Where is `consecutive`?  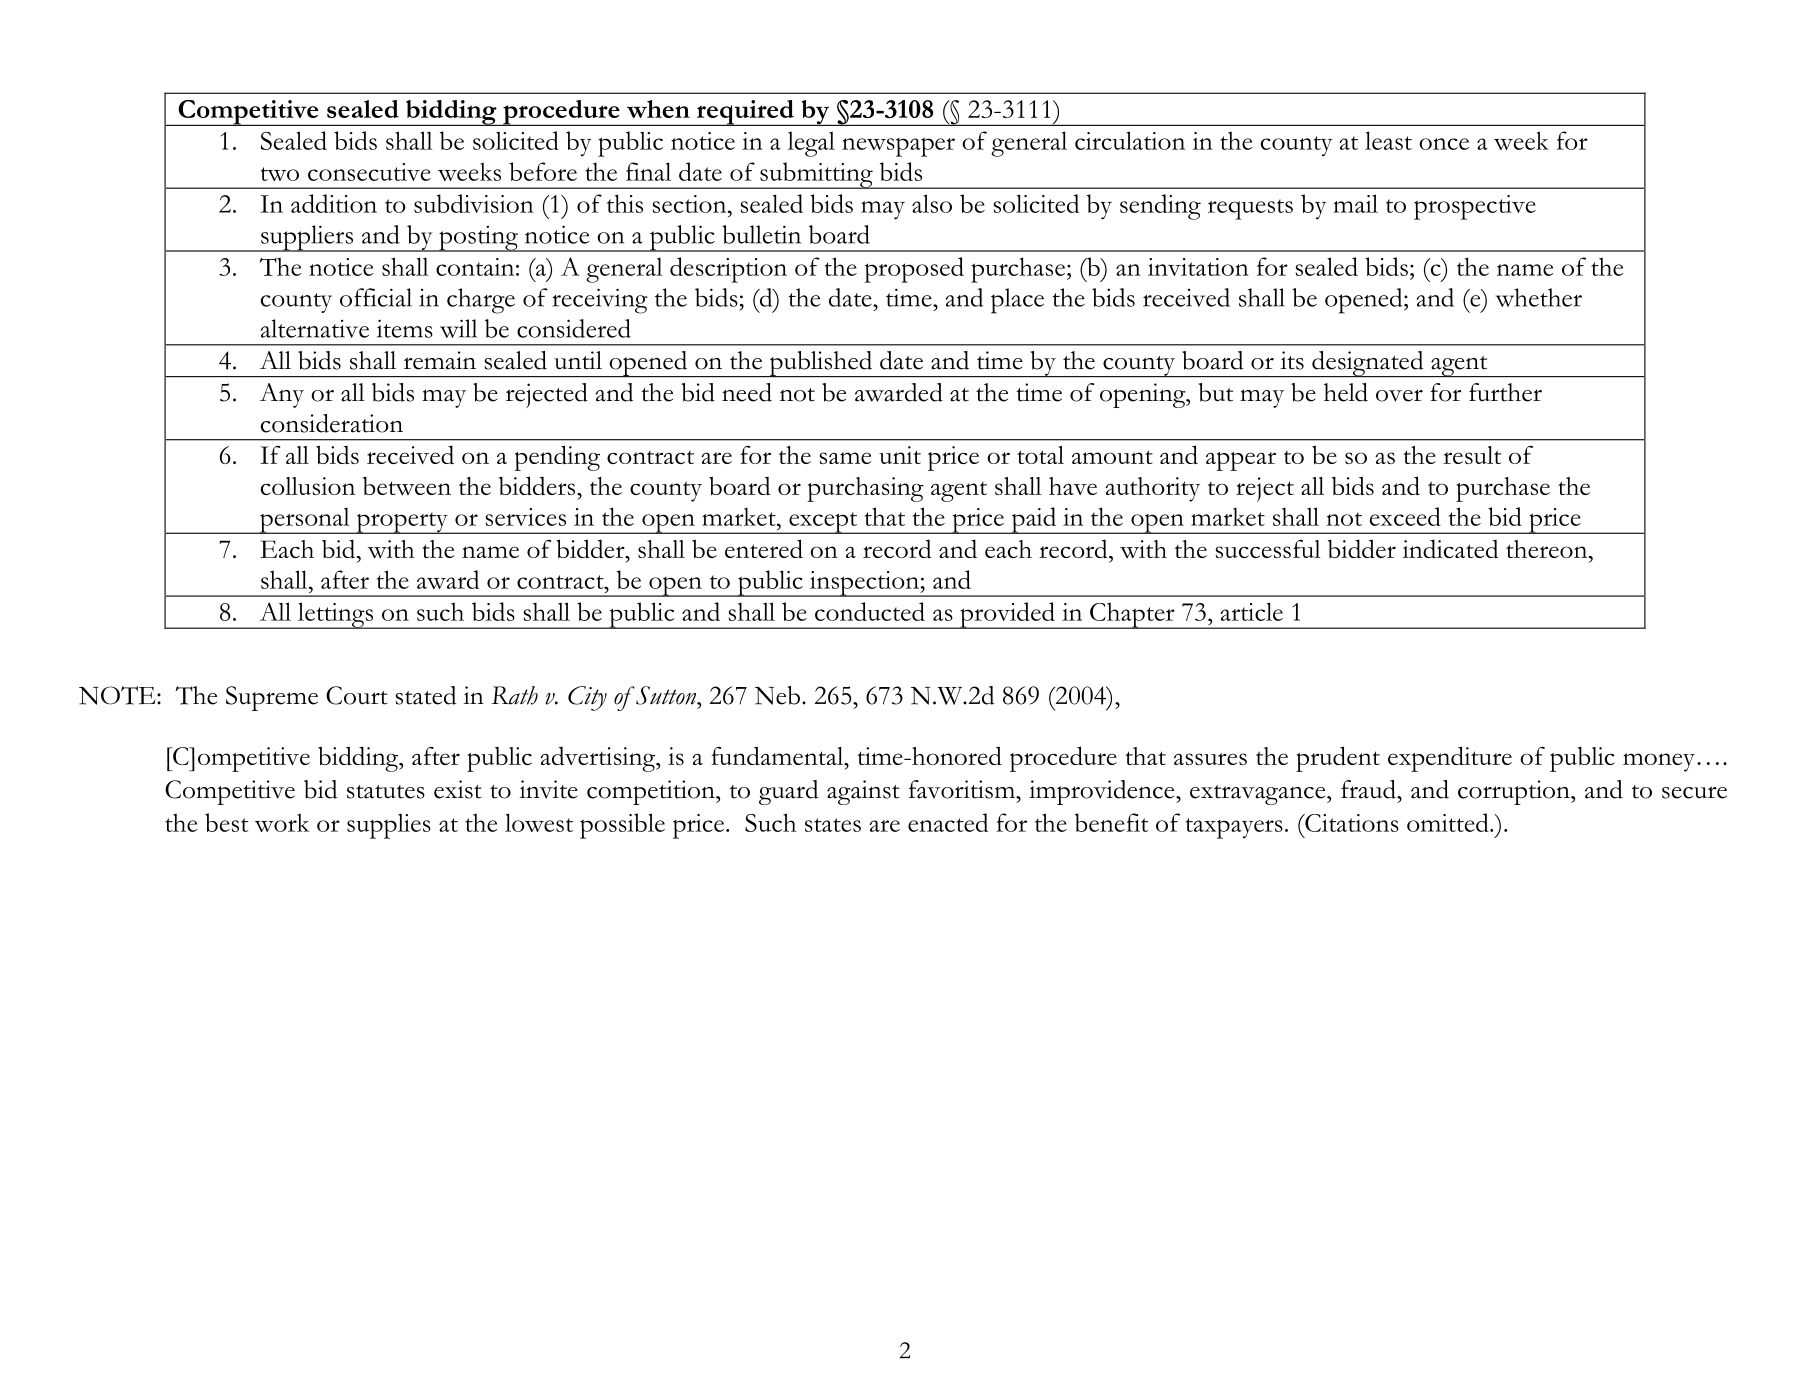
consecutive is located at coordinates (369, 172).
